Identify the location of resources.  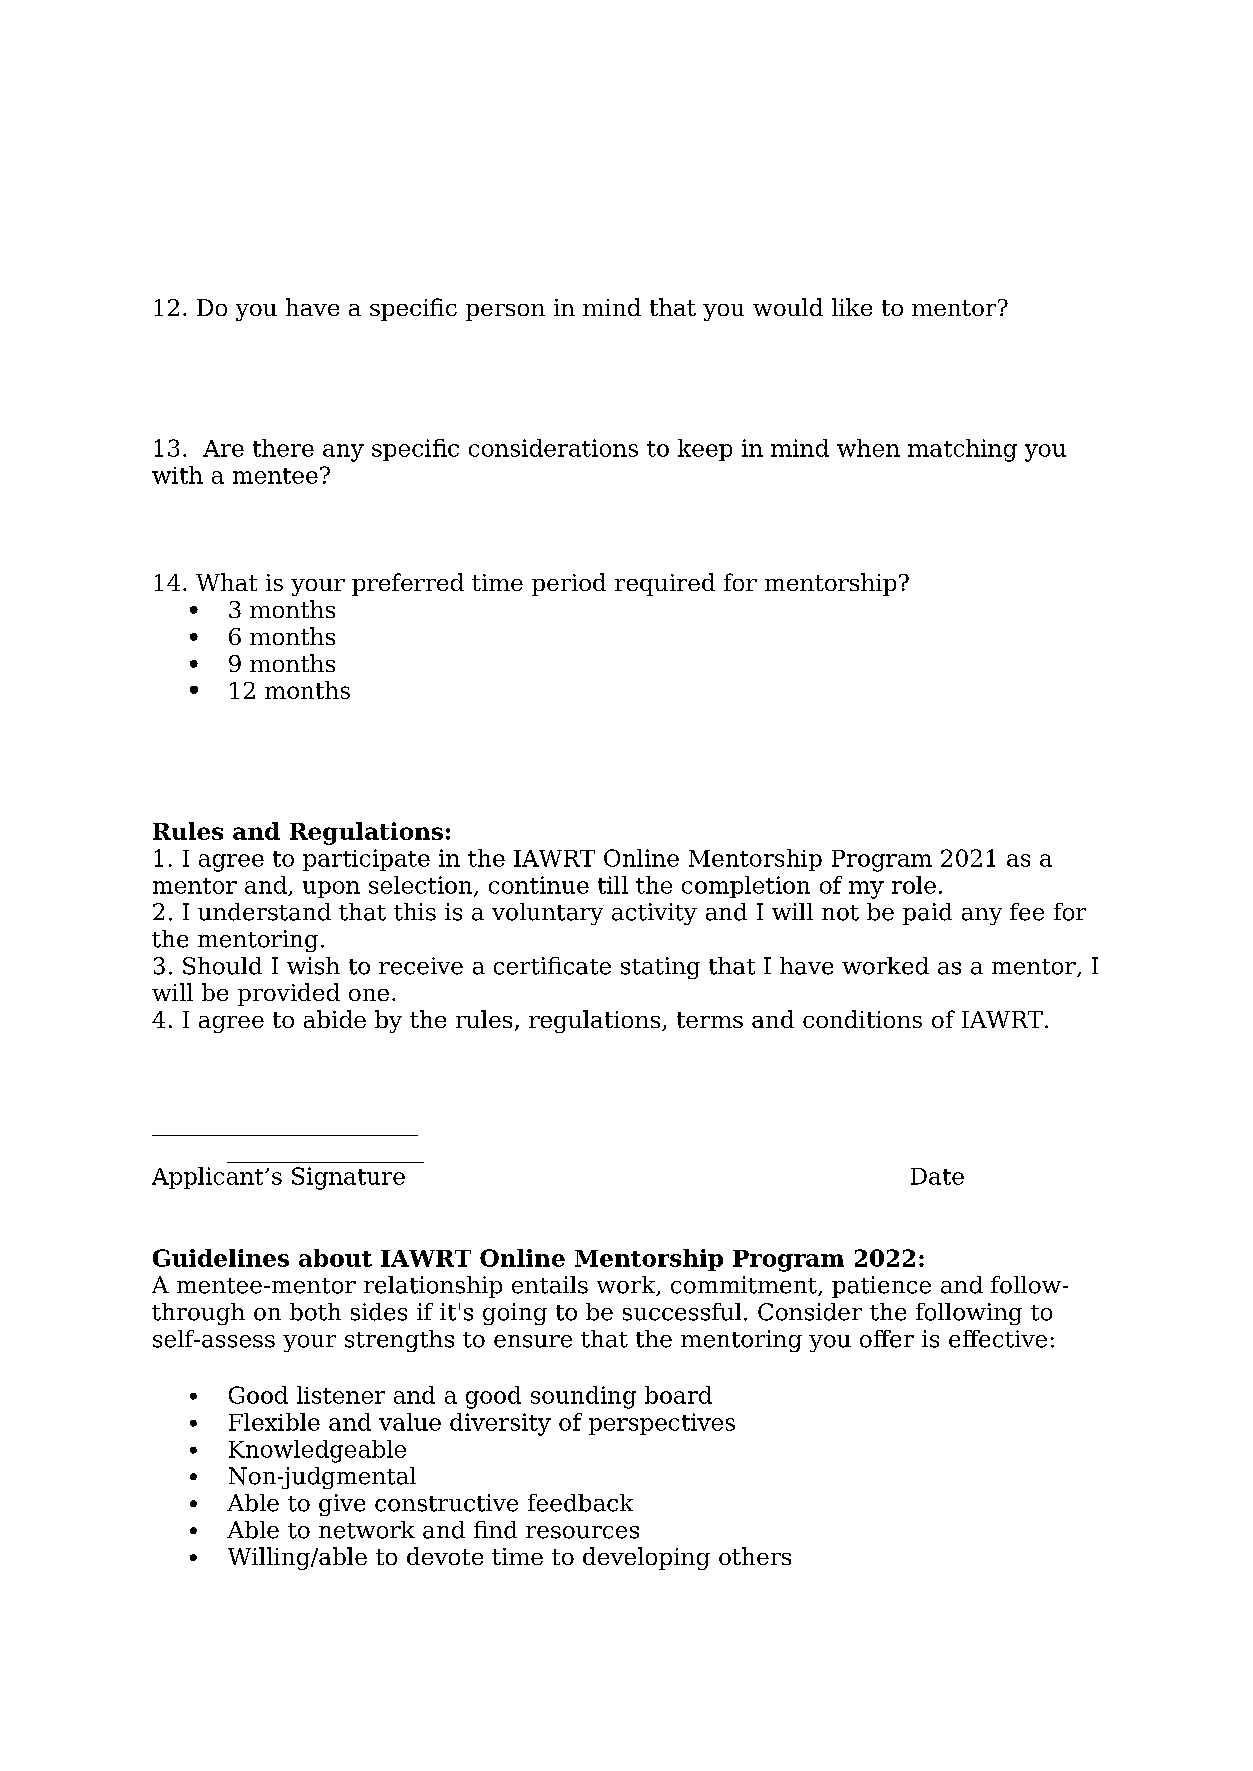
(582, 1532).
